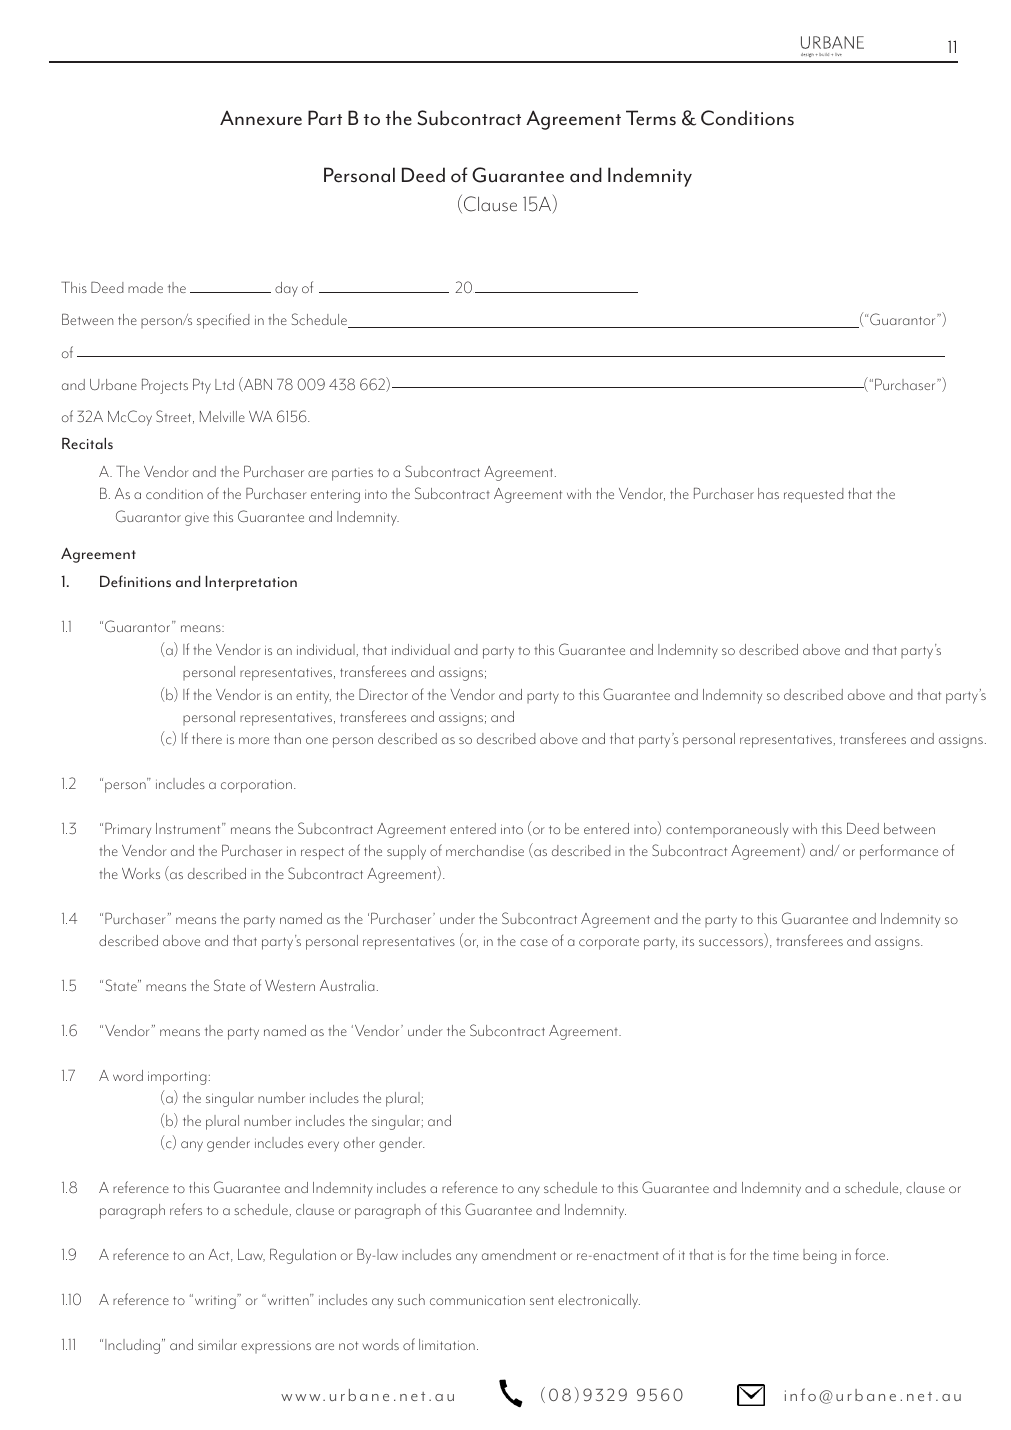 The width and height of the screenshot is (1011, 1430). What do you see at coordinates (899, 852) in the screenshot?
I see `performance` at bounding box center [899, 852].
